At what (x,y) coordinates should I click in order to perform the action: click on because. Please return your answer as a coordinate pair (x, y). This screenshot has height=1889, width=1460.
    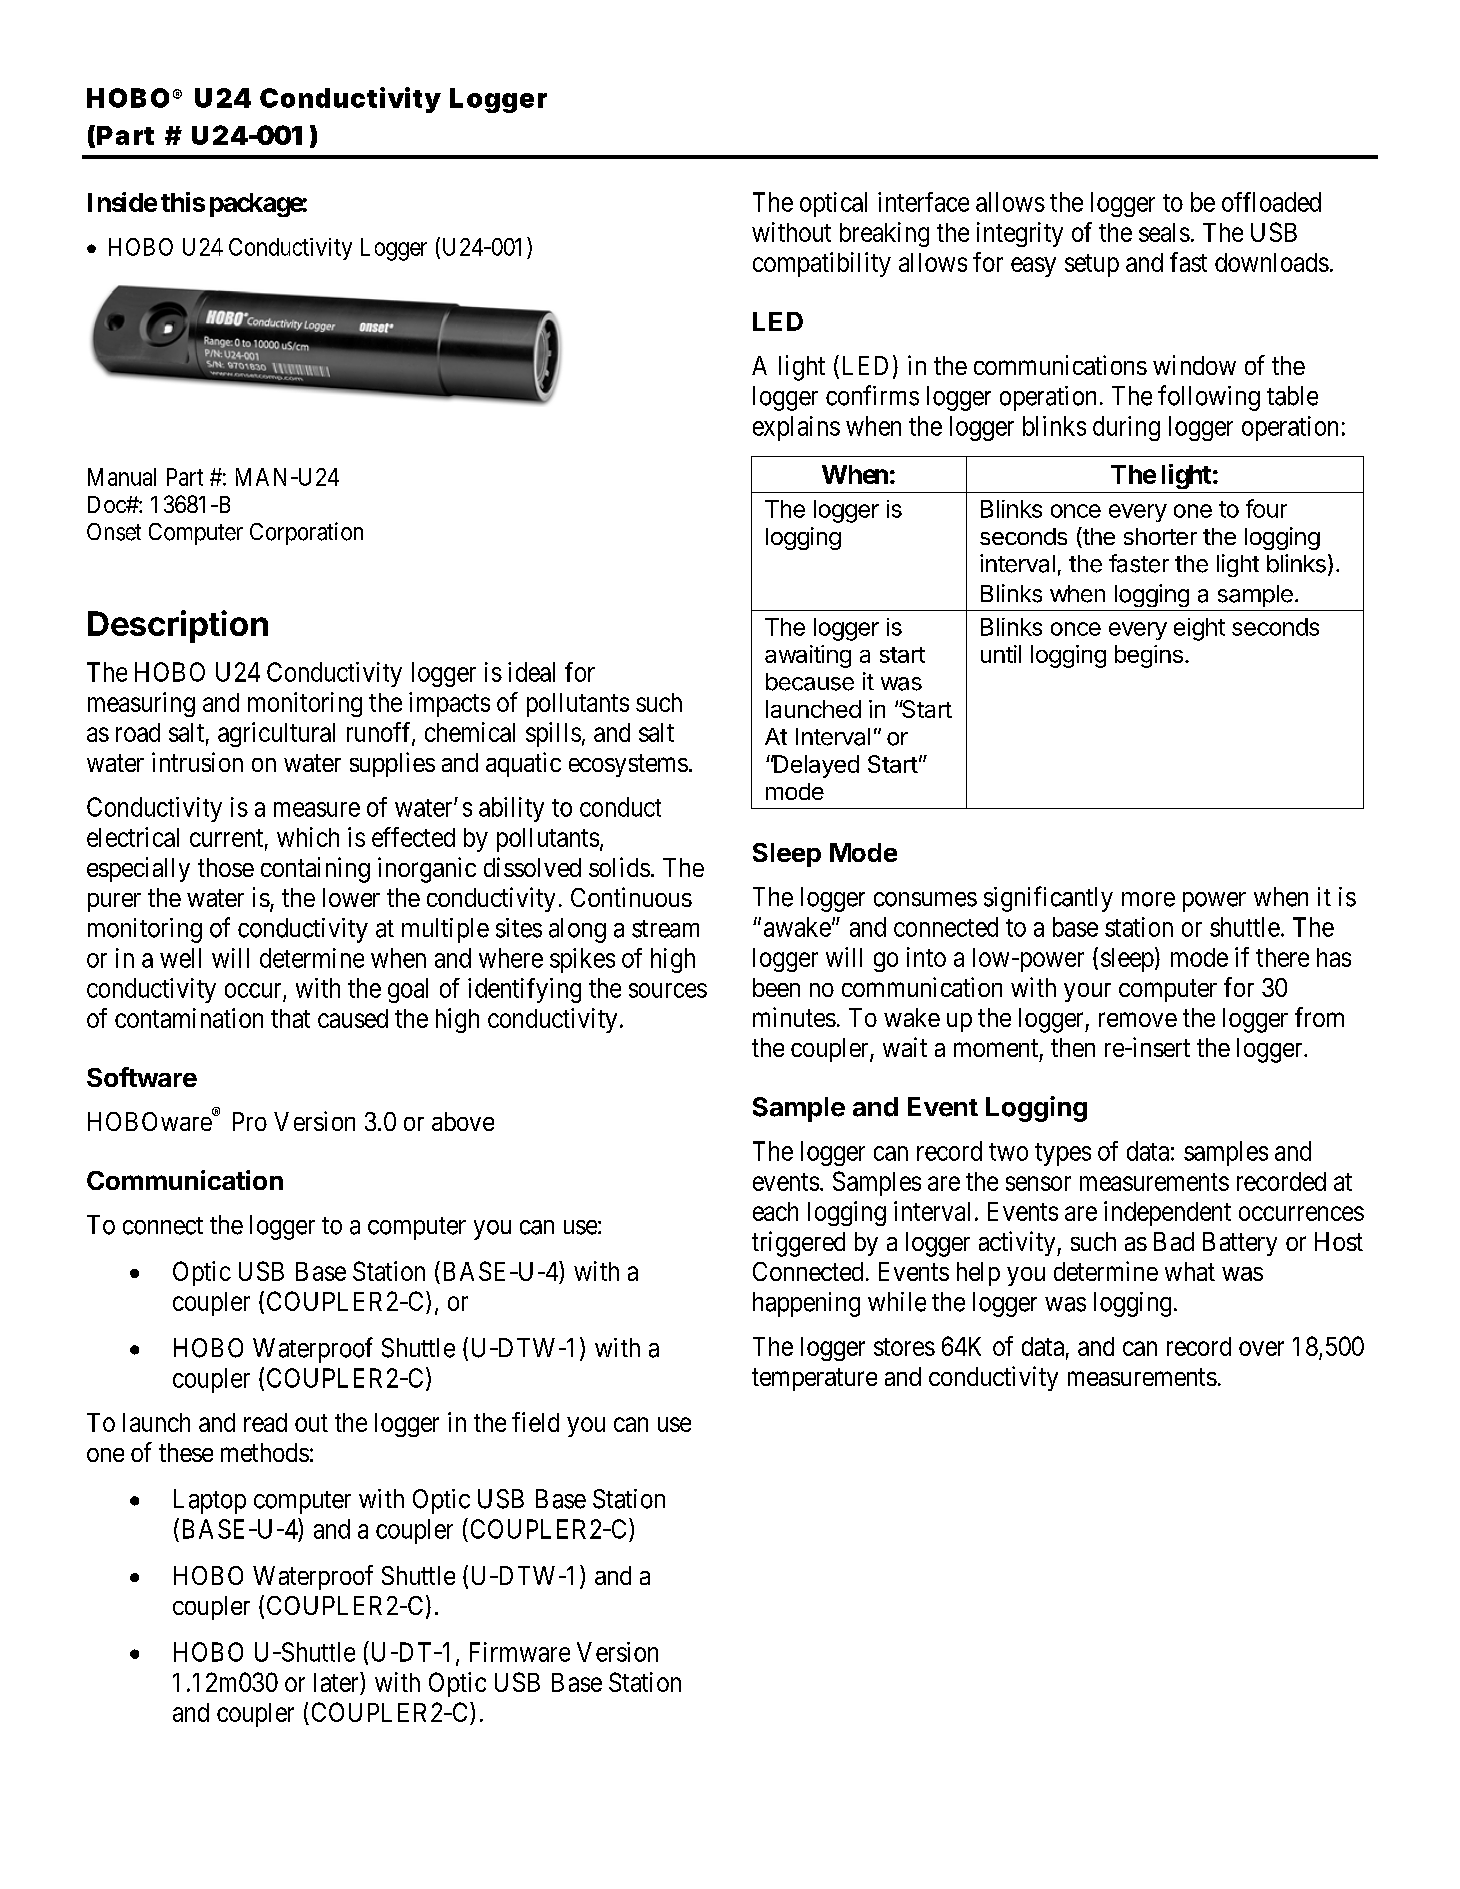
    Looking at the image, I should click on (810, 682).
